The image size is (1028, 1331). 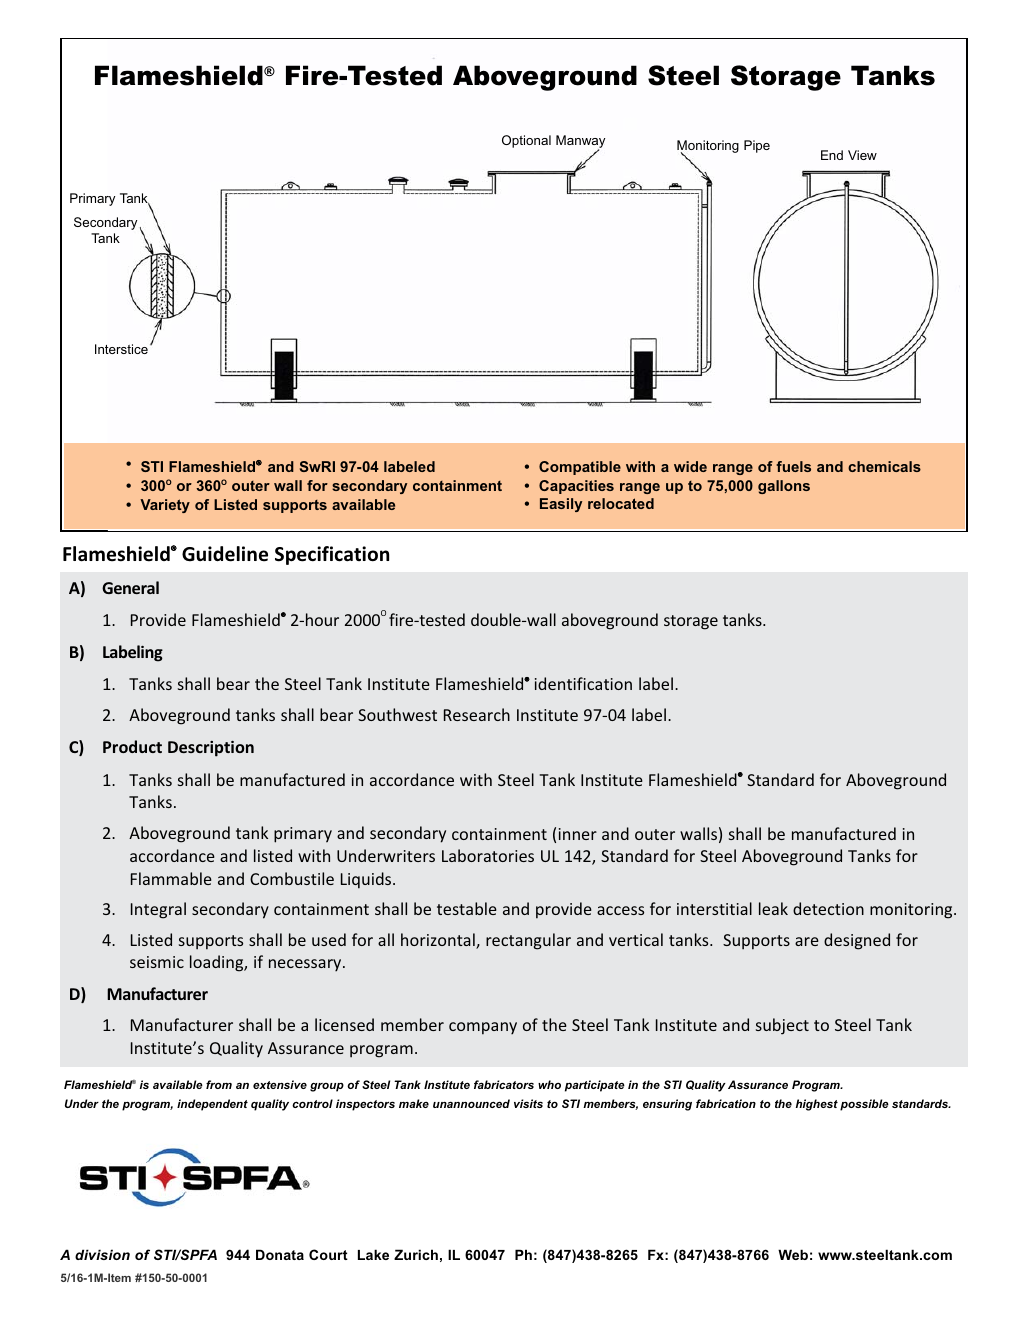 What do you see at coordinates (583, 683) in the page?
I see `identification` at bounding box center [583, 683].
